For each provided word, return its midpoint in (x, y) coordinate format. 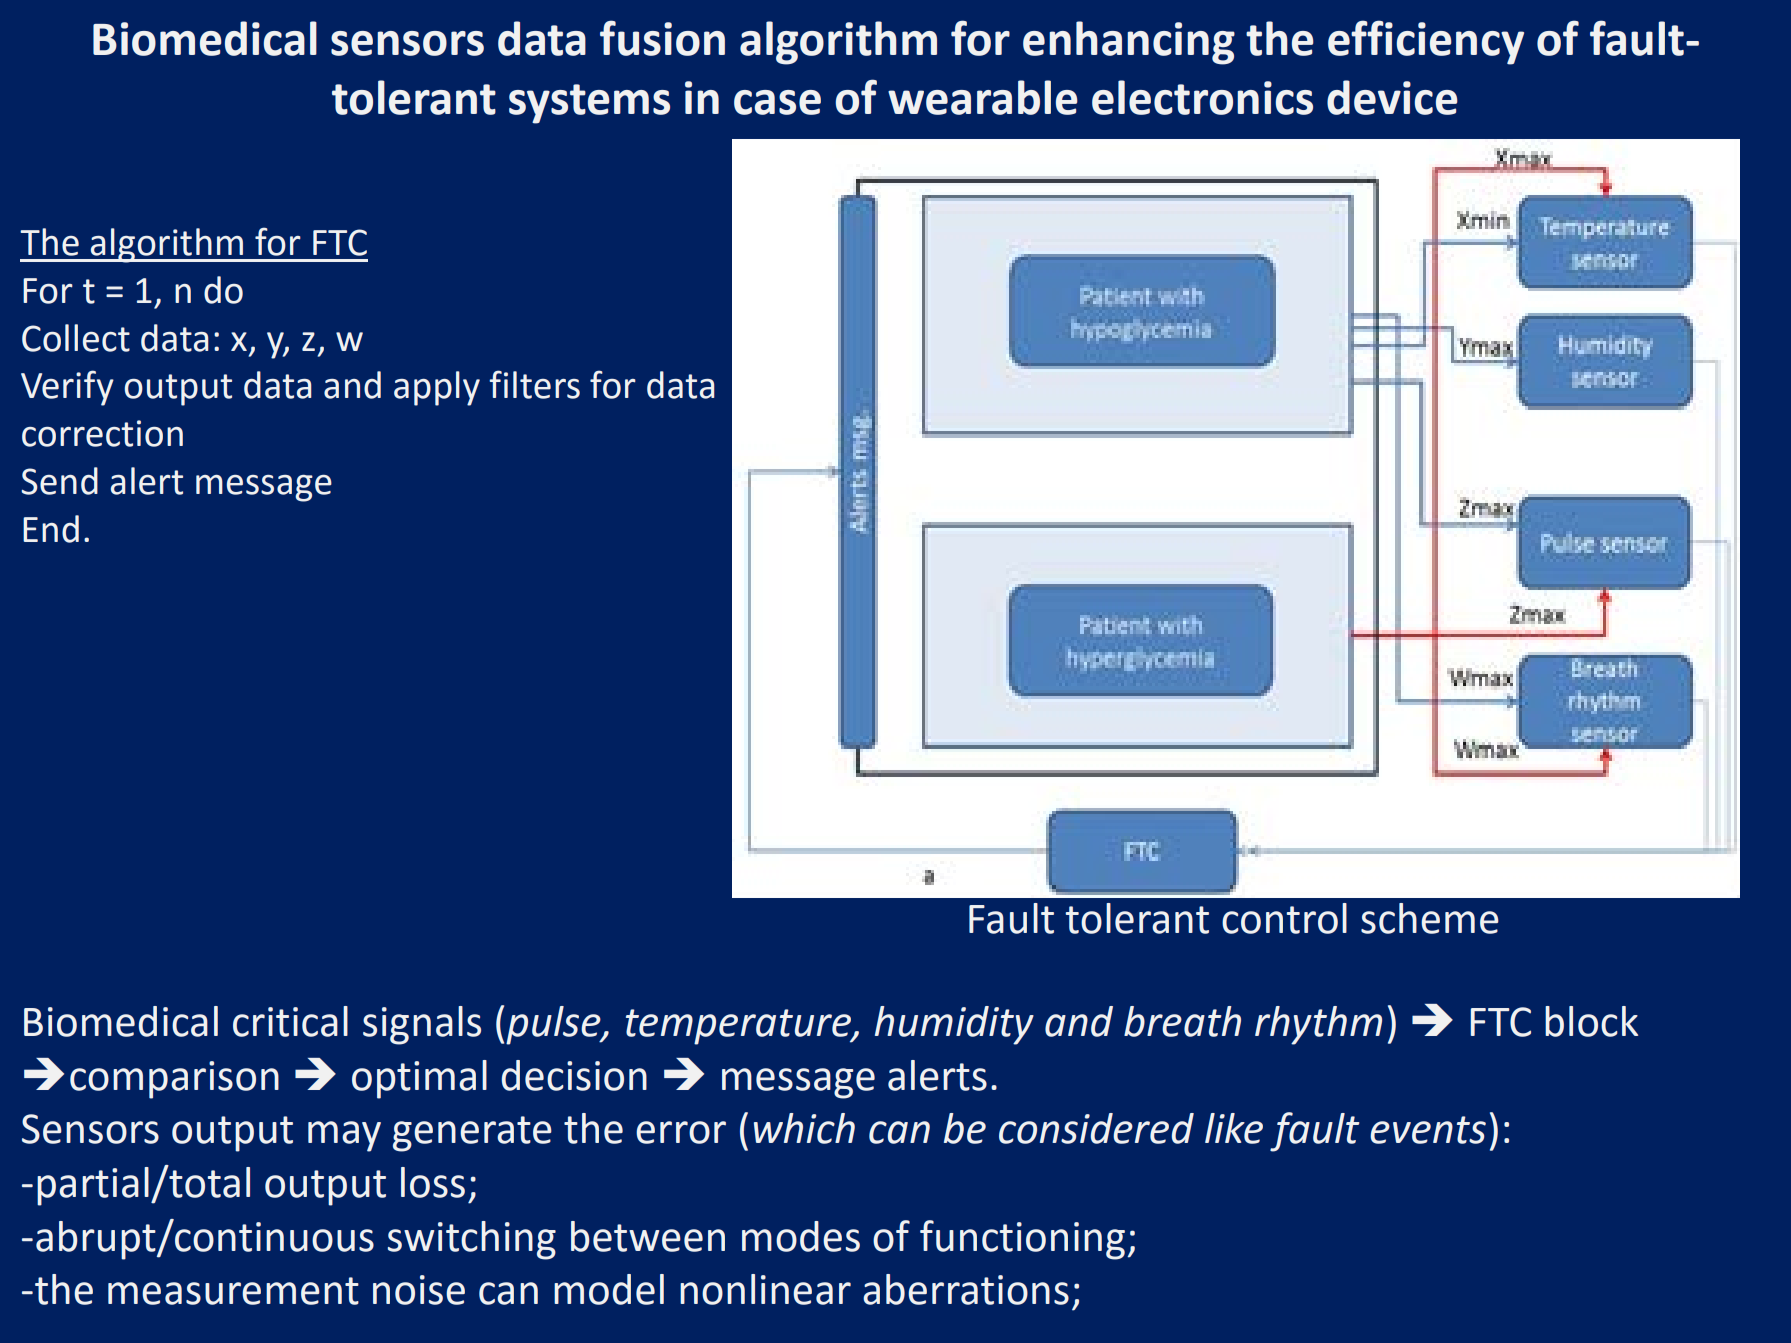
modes (801, 1236)
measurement (233, 1291)
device (1392, 97)
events (1428, 1130)
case (777, 102)
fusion (662, 38)
